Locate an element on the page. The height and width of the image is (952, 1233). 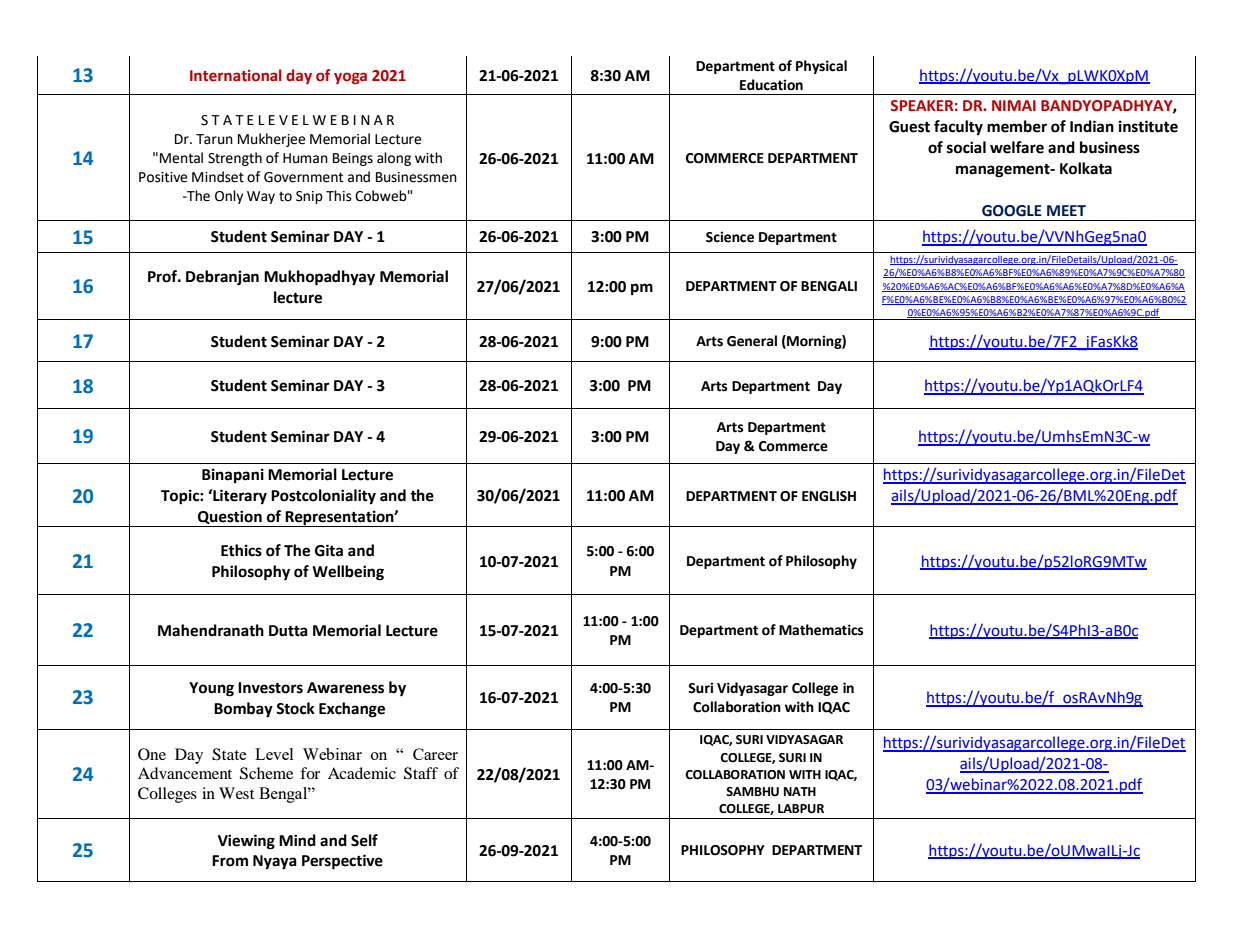
International is located at coordinates (236, 75).
